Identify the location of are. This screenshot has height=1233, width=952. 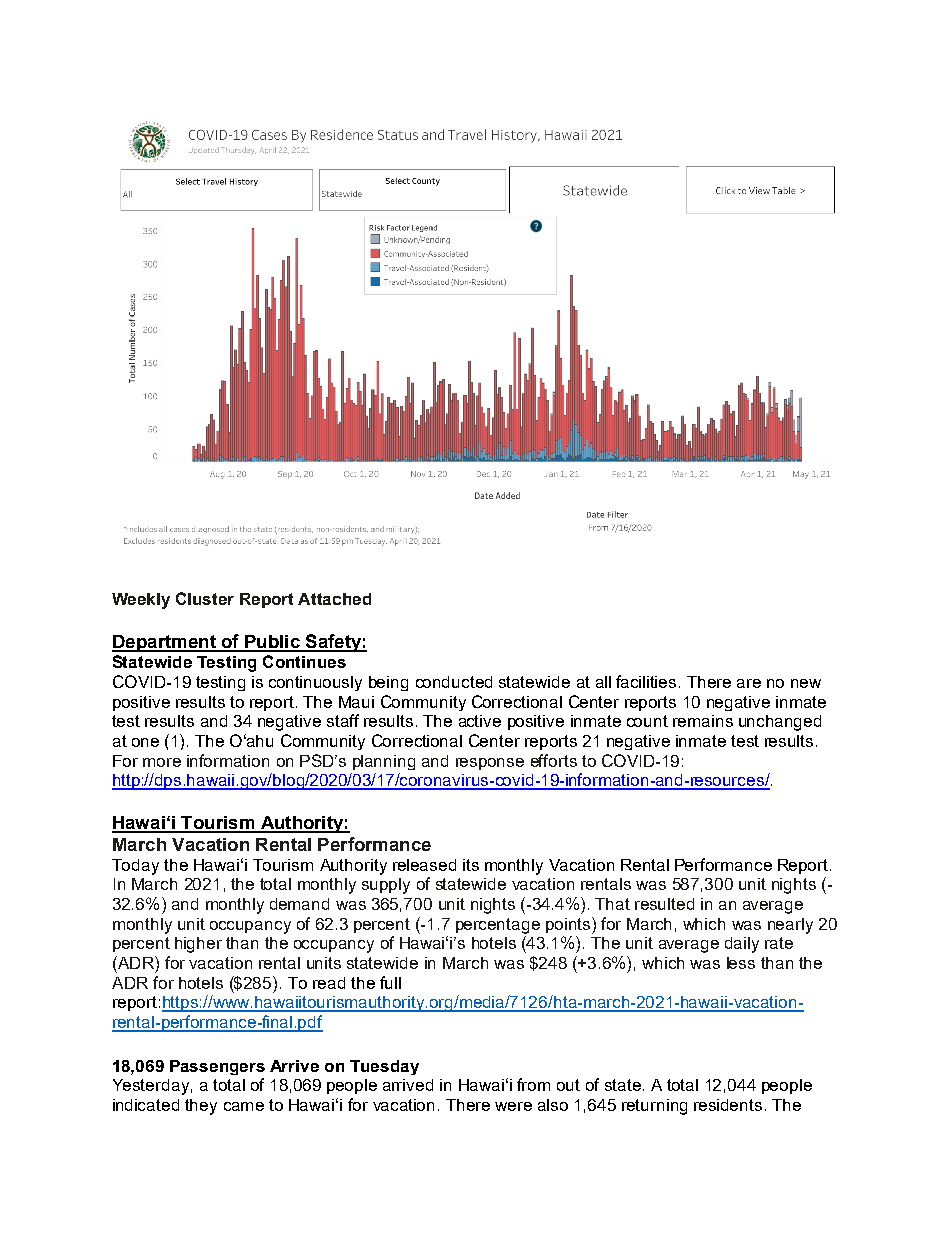
(749, 683).
